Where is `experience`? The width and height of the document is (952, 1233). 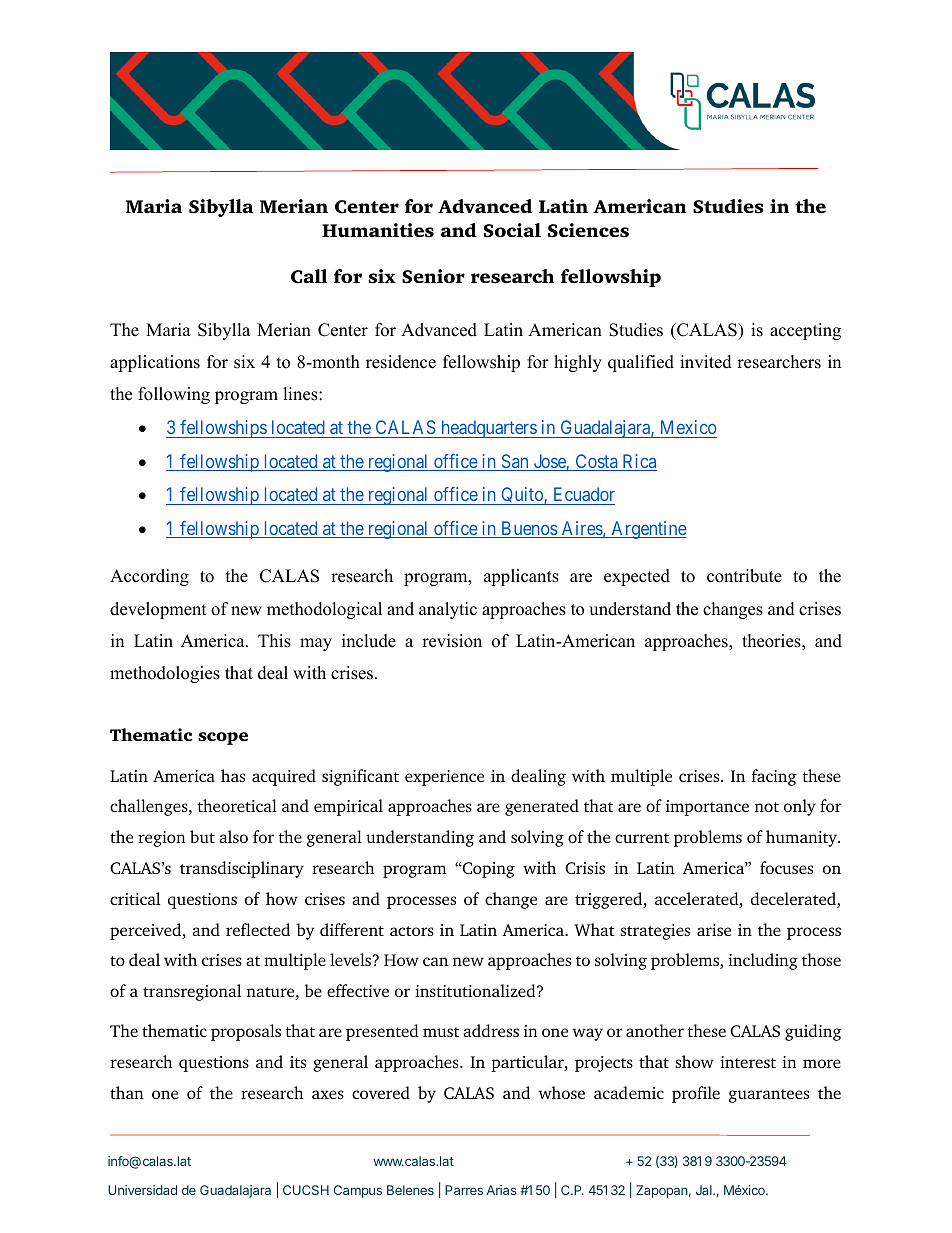 experience is located at coordinates (444, 778).
